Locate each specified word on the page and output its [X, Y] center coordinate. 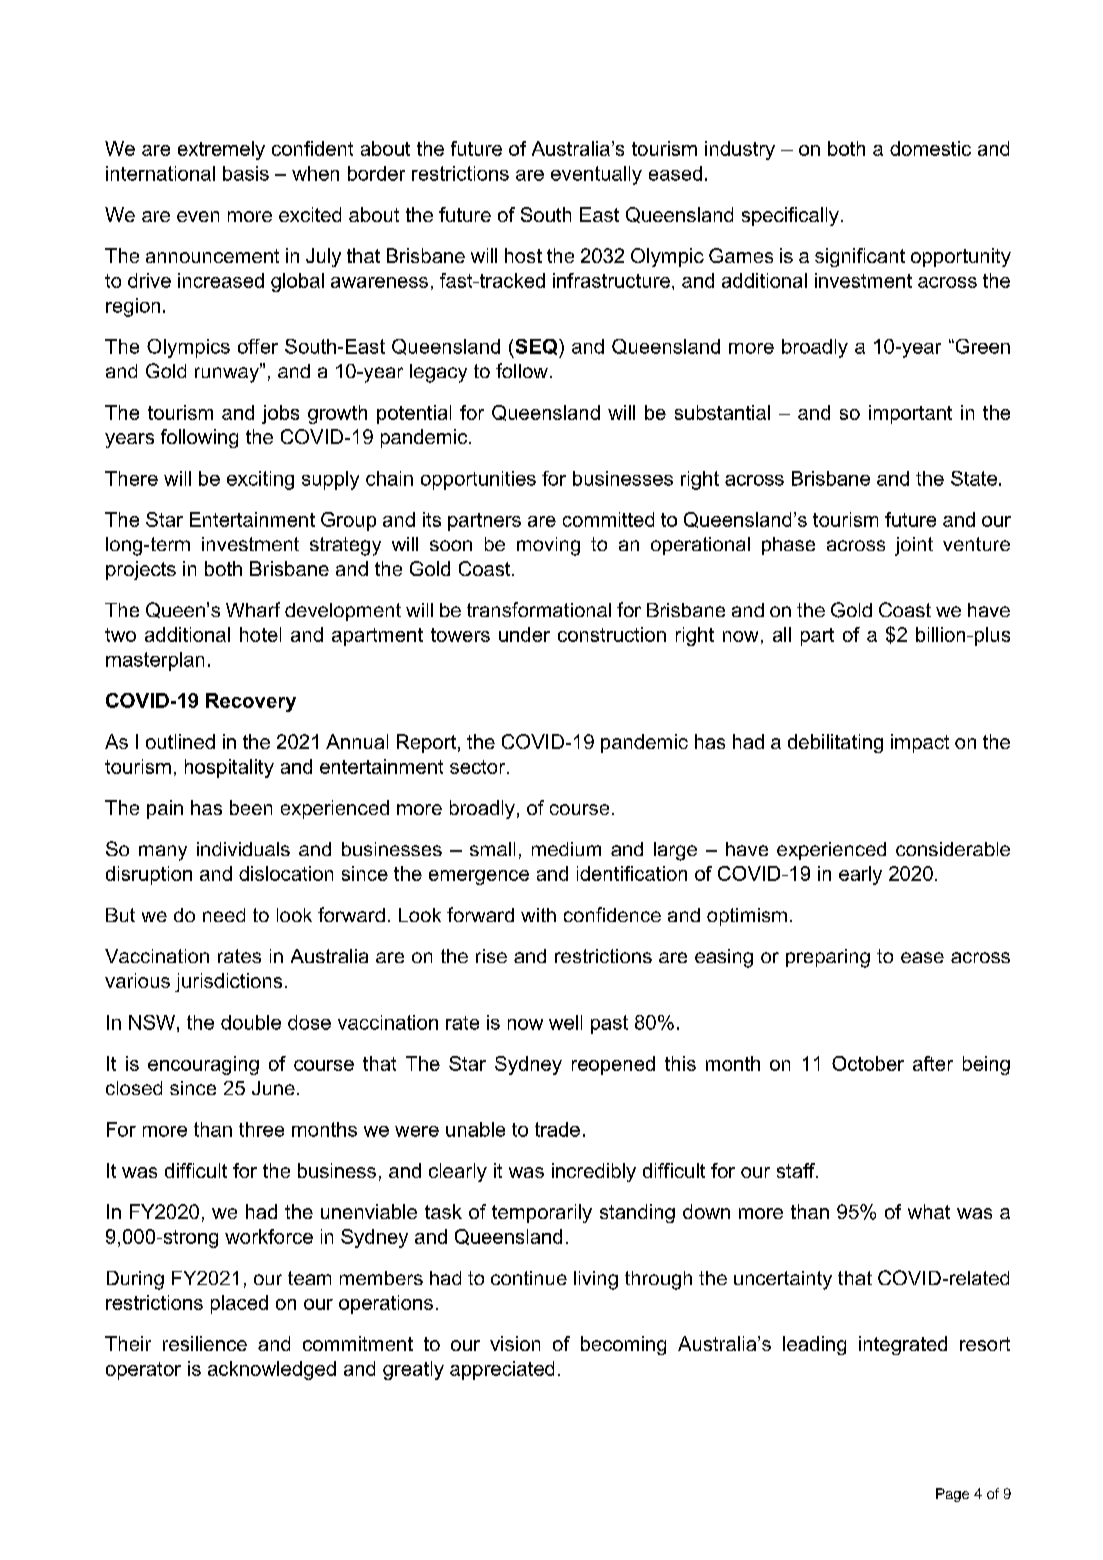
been [251, 807]
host [523, 255]
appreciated [502, 1370]
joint [914, 546]
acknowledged [272, 1370]
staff [797, 1170]
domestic [930, 148]
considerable [953, 849]
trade [557, 1129]
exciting [260, 480]
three [261, 1129]
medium [566, 849]
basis [246, 173]
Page [952, 1495]
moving [548, 546]
